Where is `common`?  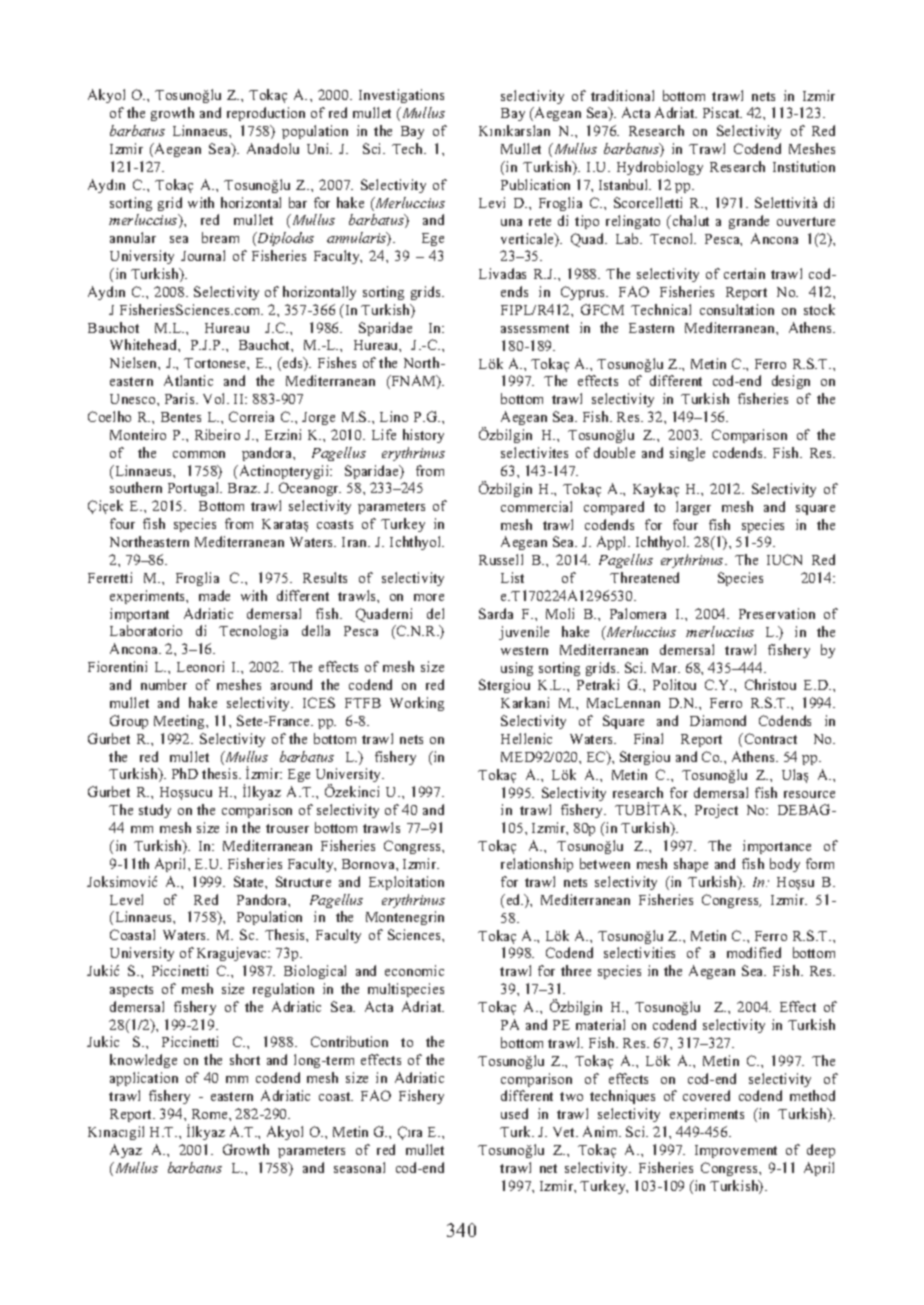 common is located at coordinates (199, 454).
